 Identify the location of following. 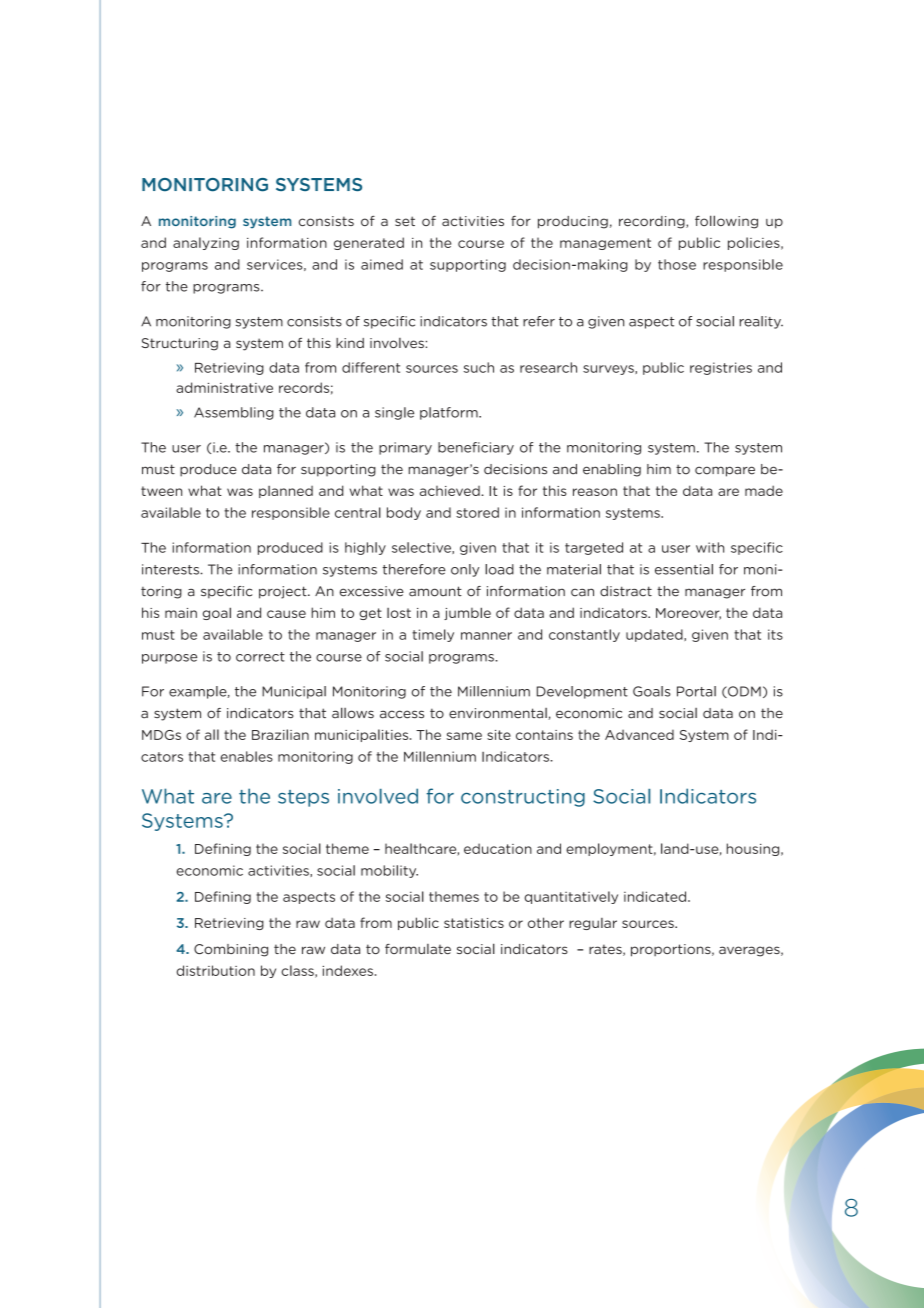
(726, 222).
